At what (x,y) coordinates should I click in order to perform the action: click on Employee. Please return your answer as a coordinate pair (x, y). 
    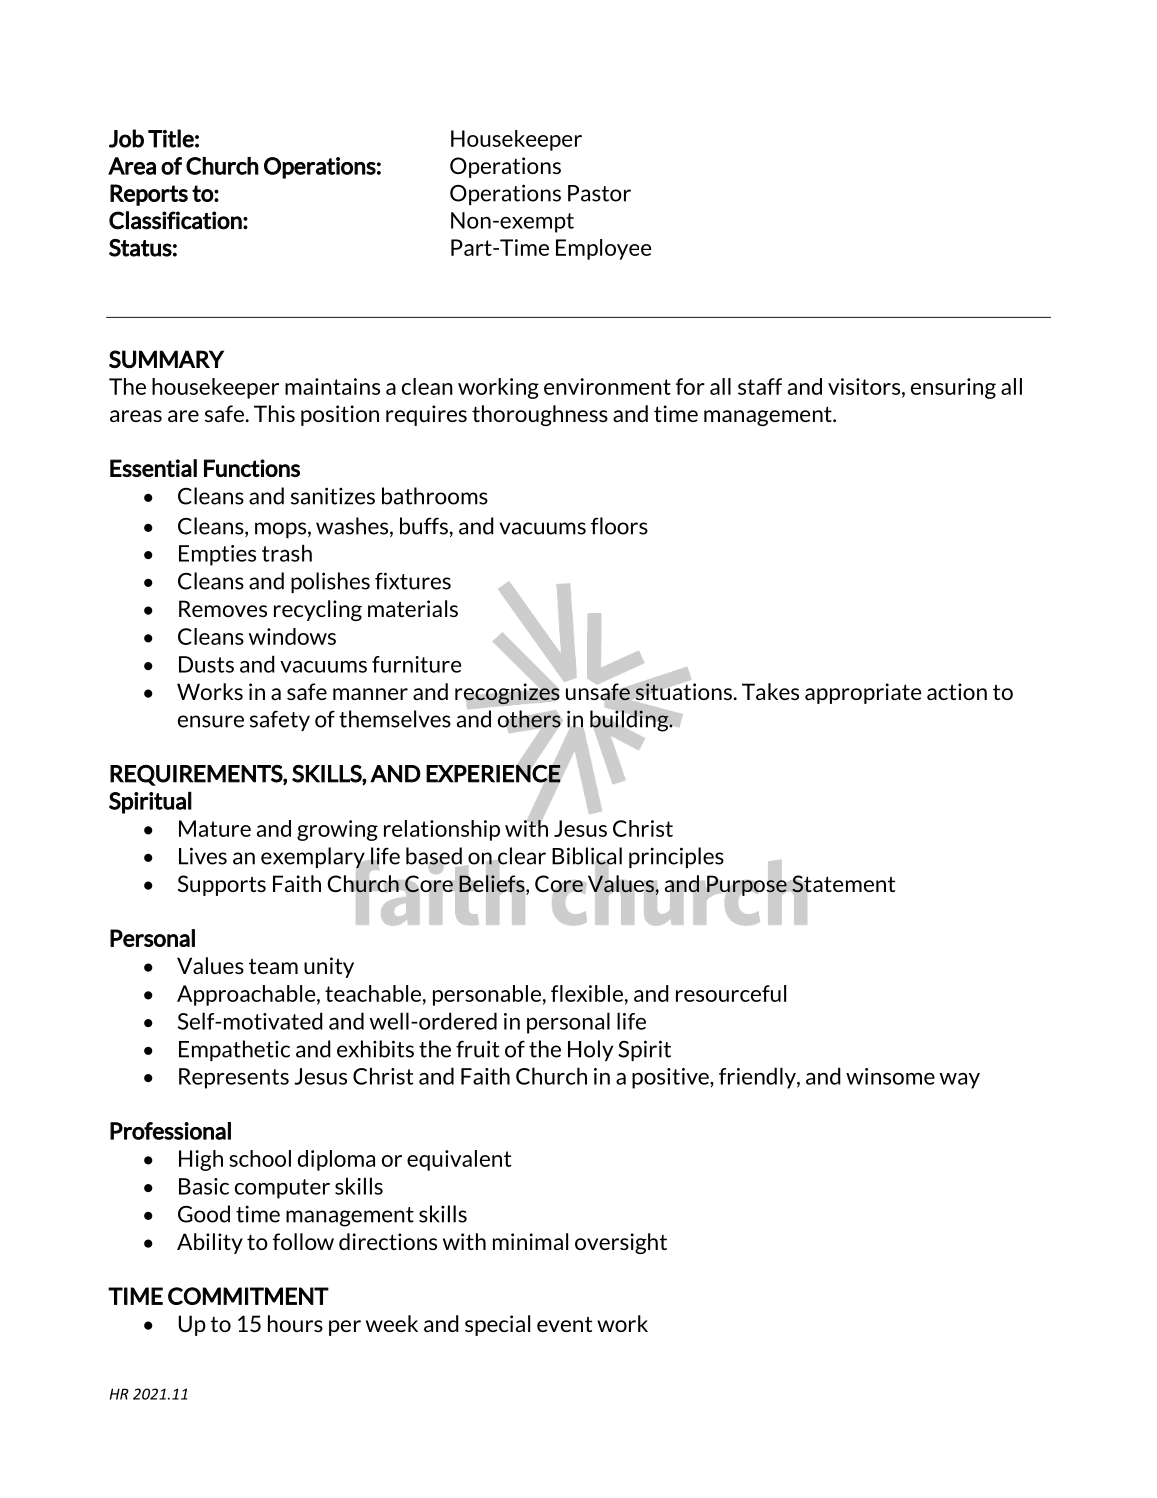
    Looking at the image, I should click on (603, 249).
